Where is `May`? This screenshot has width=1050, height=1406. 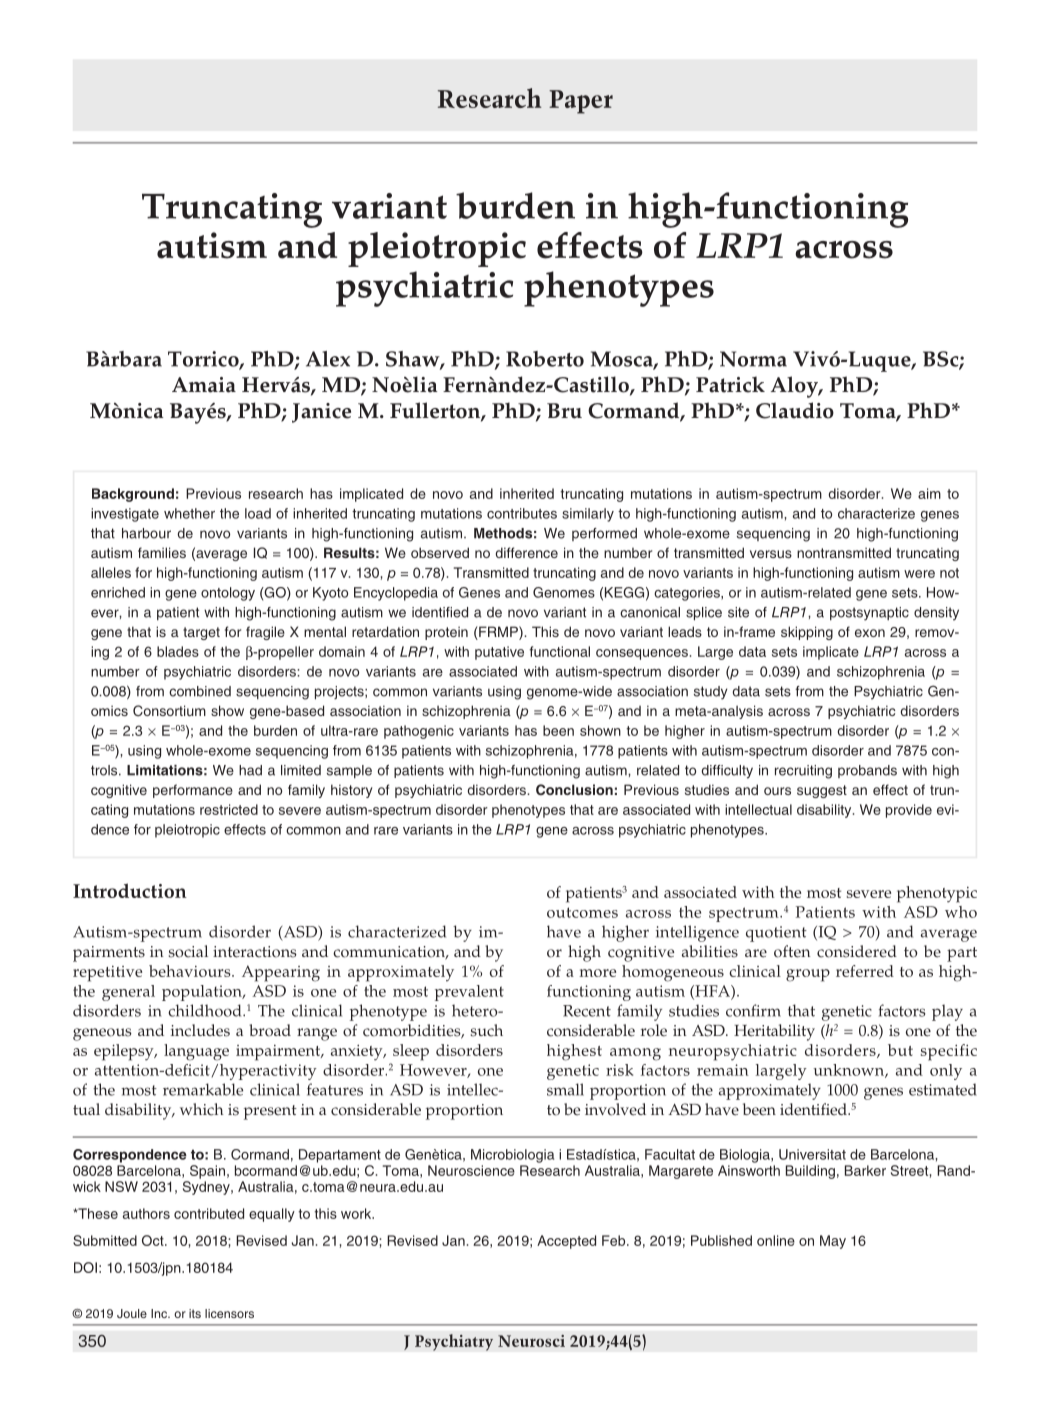
May is located at coordinates (833, 1242).
